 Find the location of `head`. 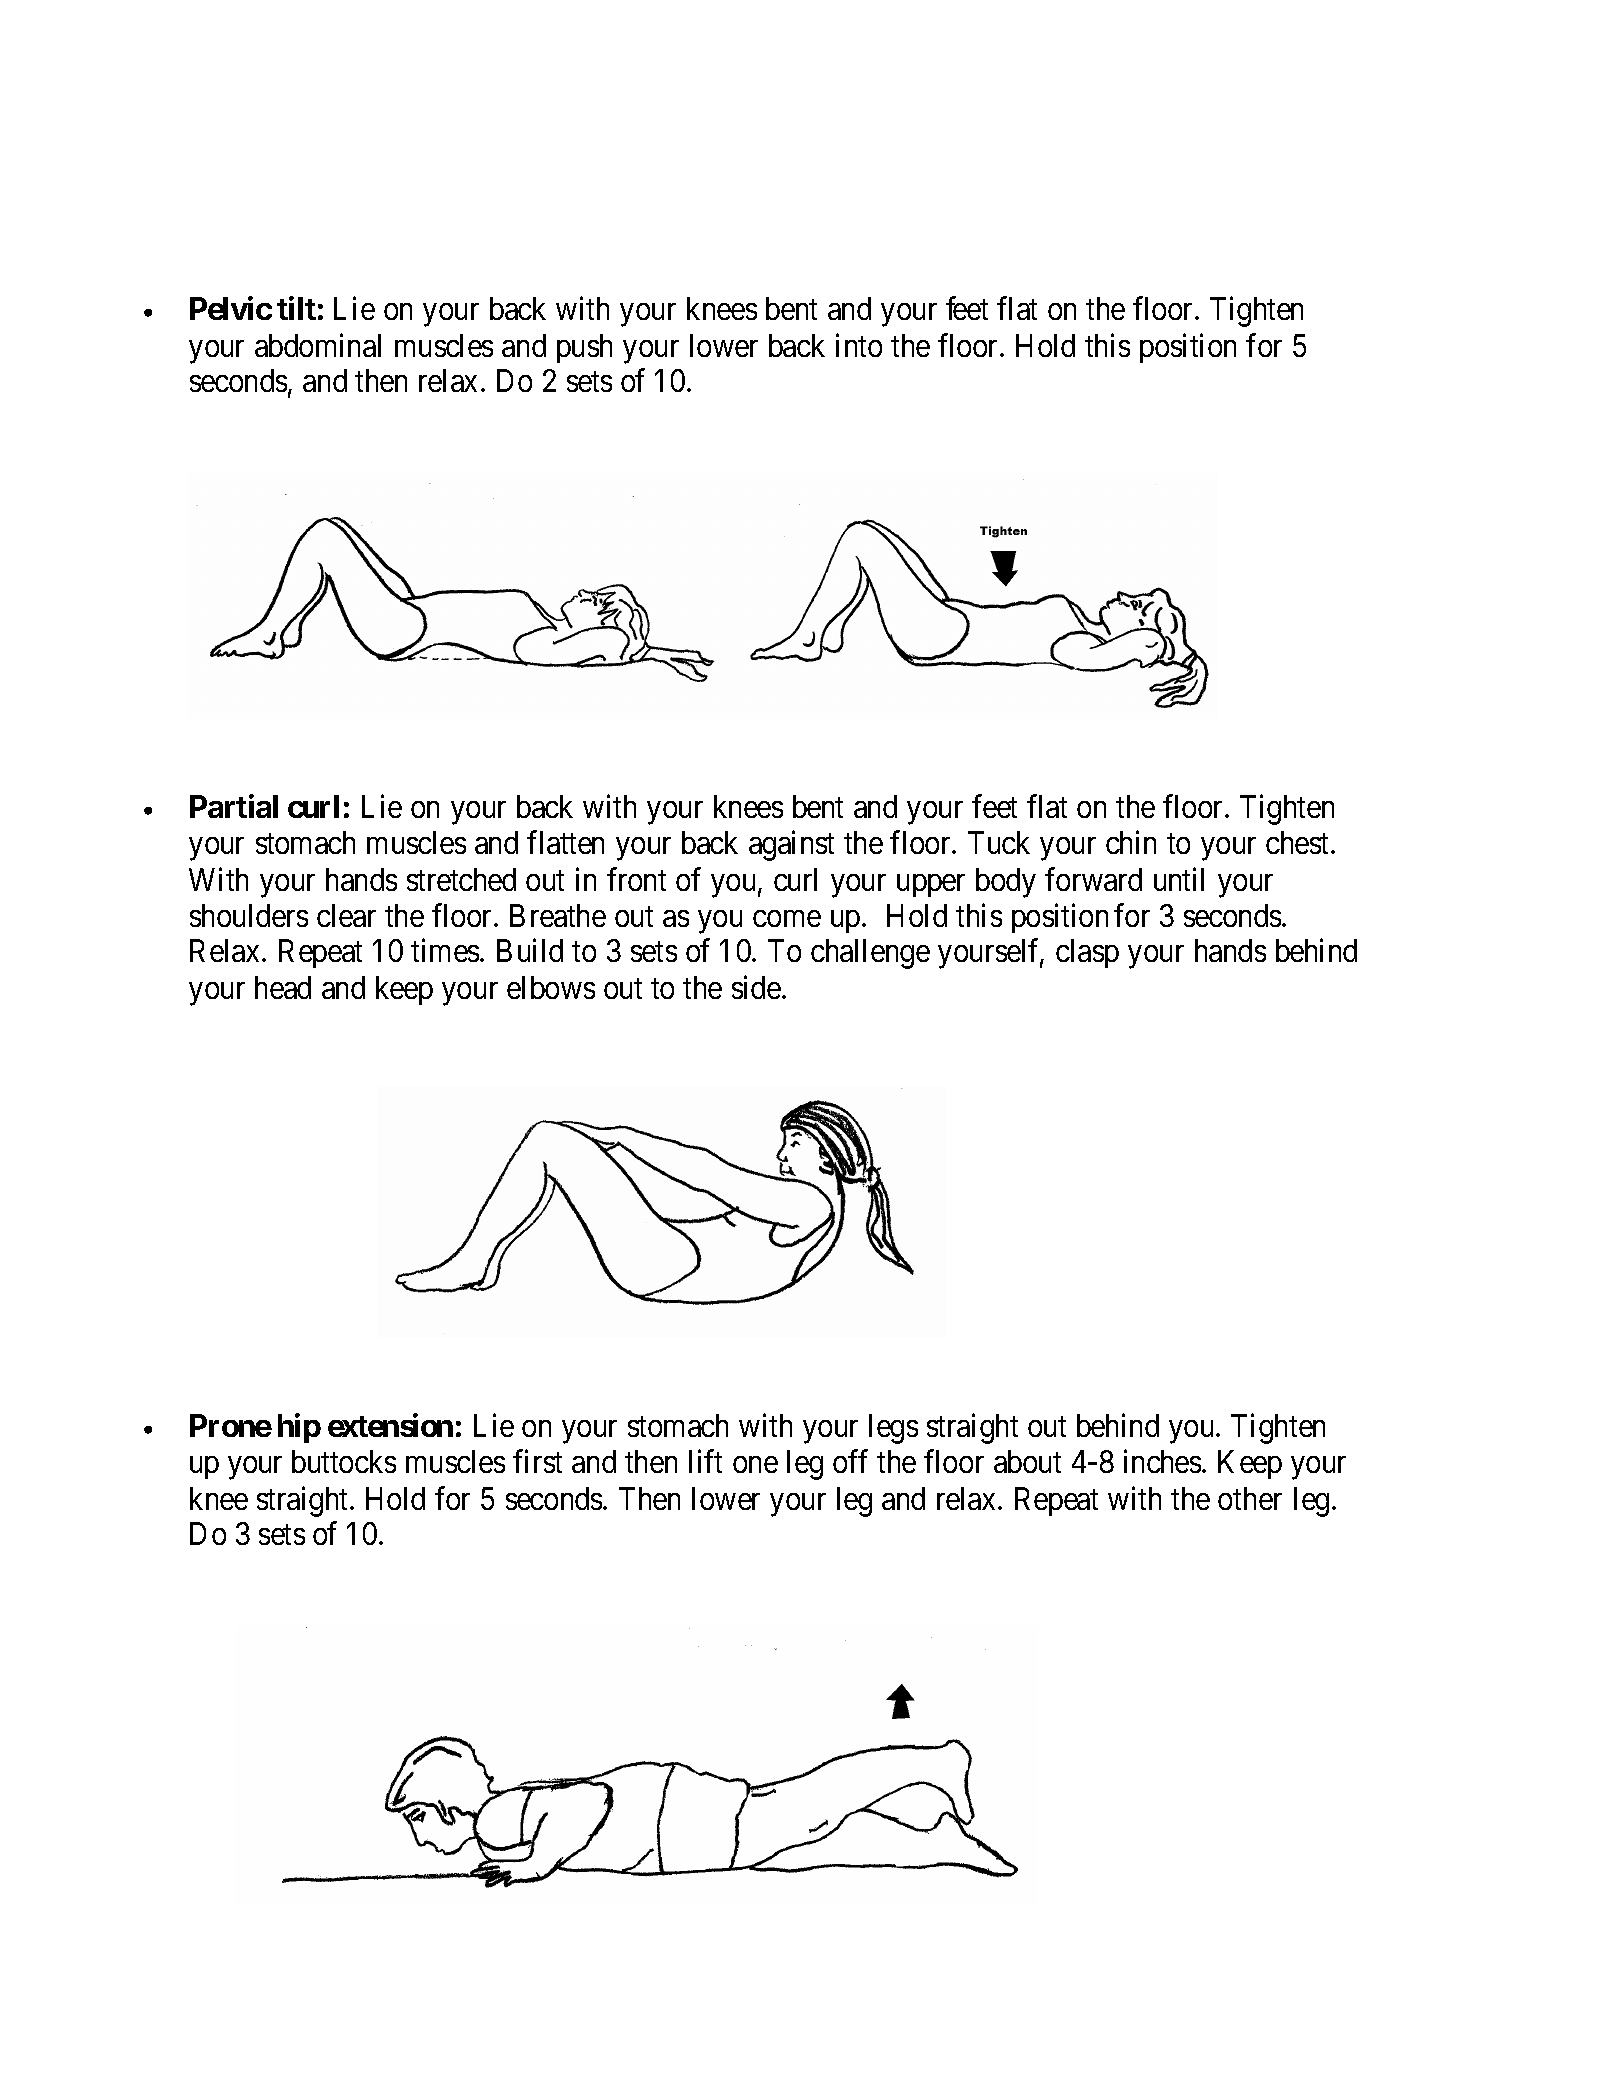

head is located at coordinates (283, 987).
